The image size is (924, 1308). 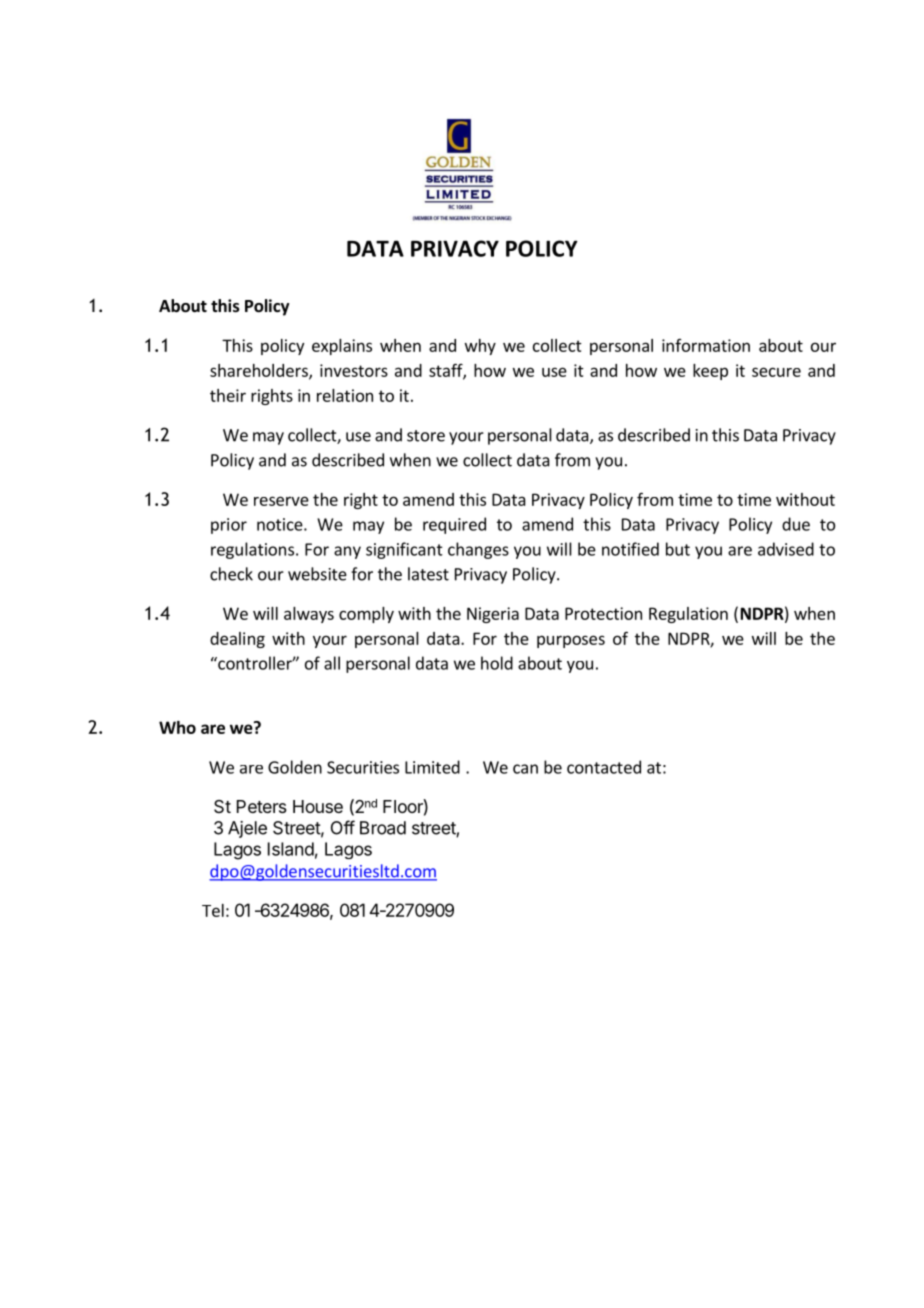 I want to click on due, so click(x=796, y=524).
